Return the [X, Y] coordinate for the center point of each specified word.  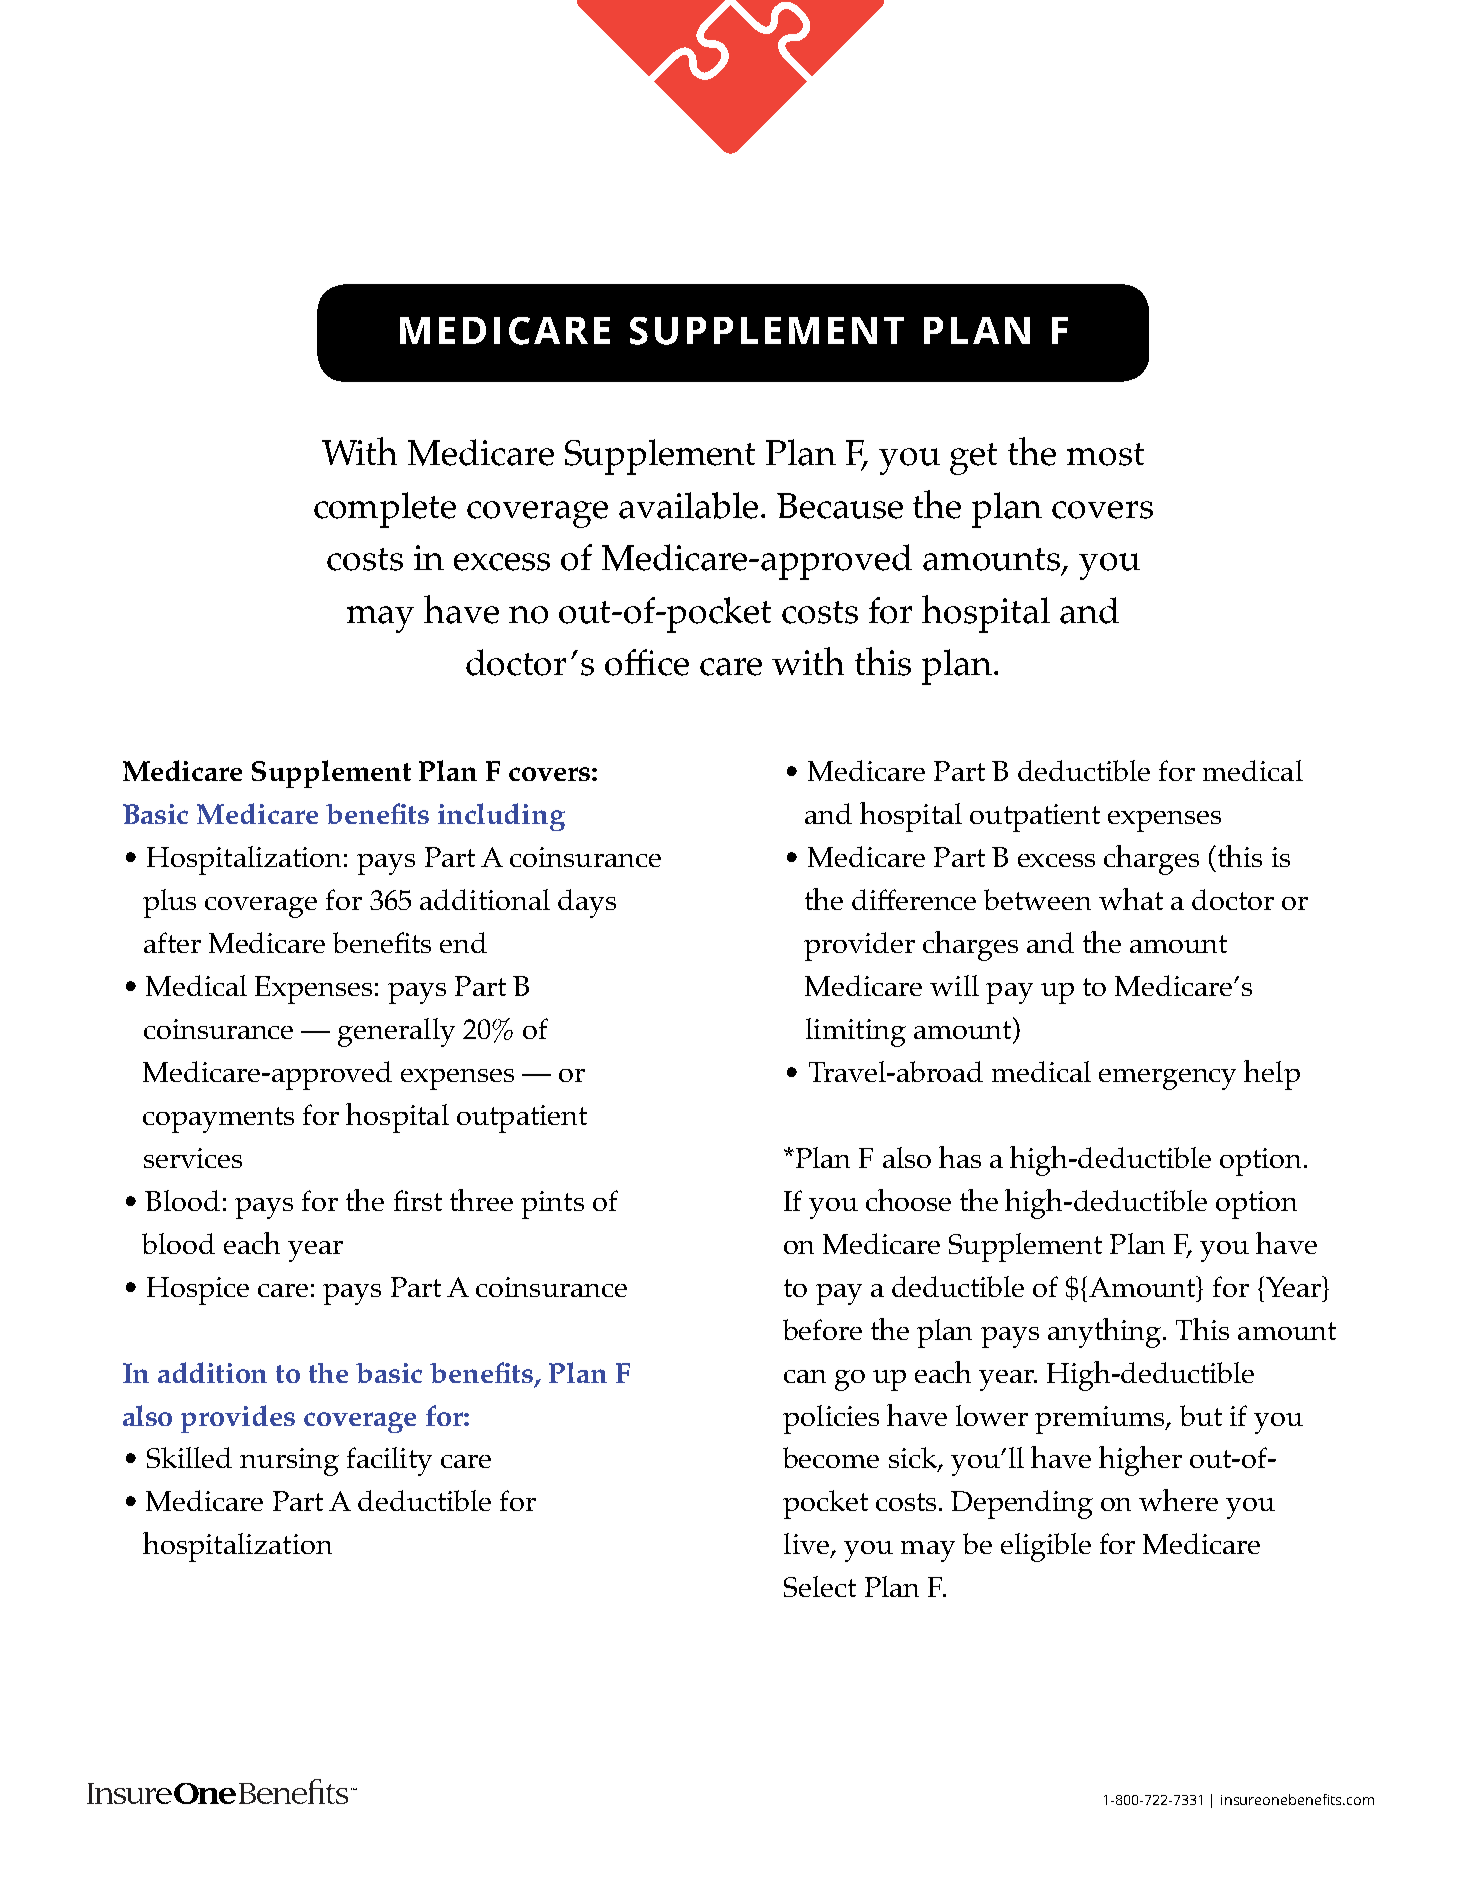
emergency [1167, 1079]
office [647, 662]
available [688, 505]
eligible [1046, 1547]
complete [385, 510]
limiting [856, 1032]
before [822, 1329]
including [501, 817]
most [1105, 454]
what [1131, 899]
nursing [289, 1462]
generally [396, 1032]
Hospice [198, 1291]
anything [1104, 1333]
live [808, 1545]
